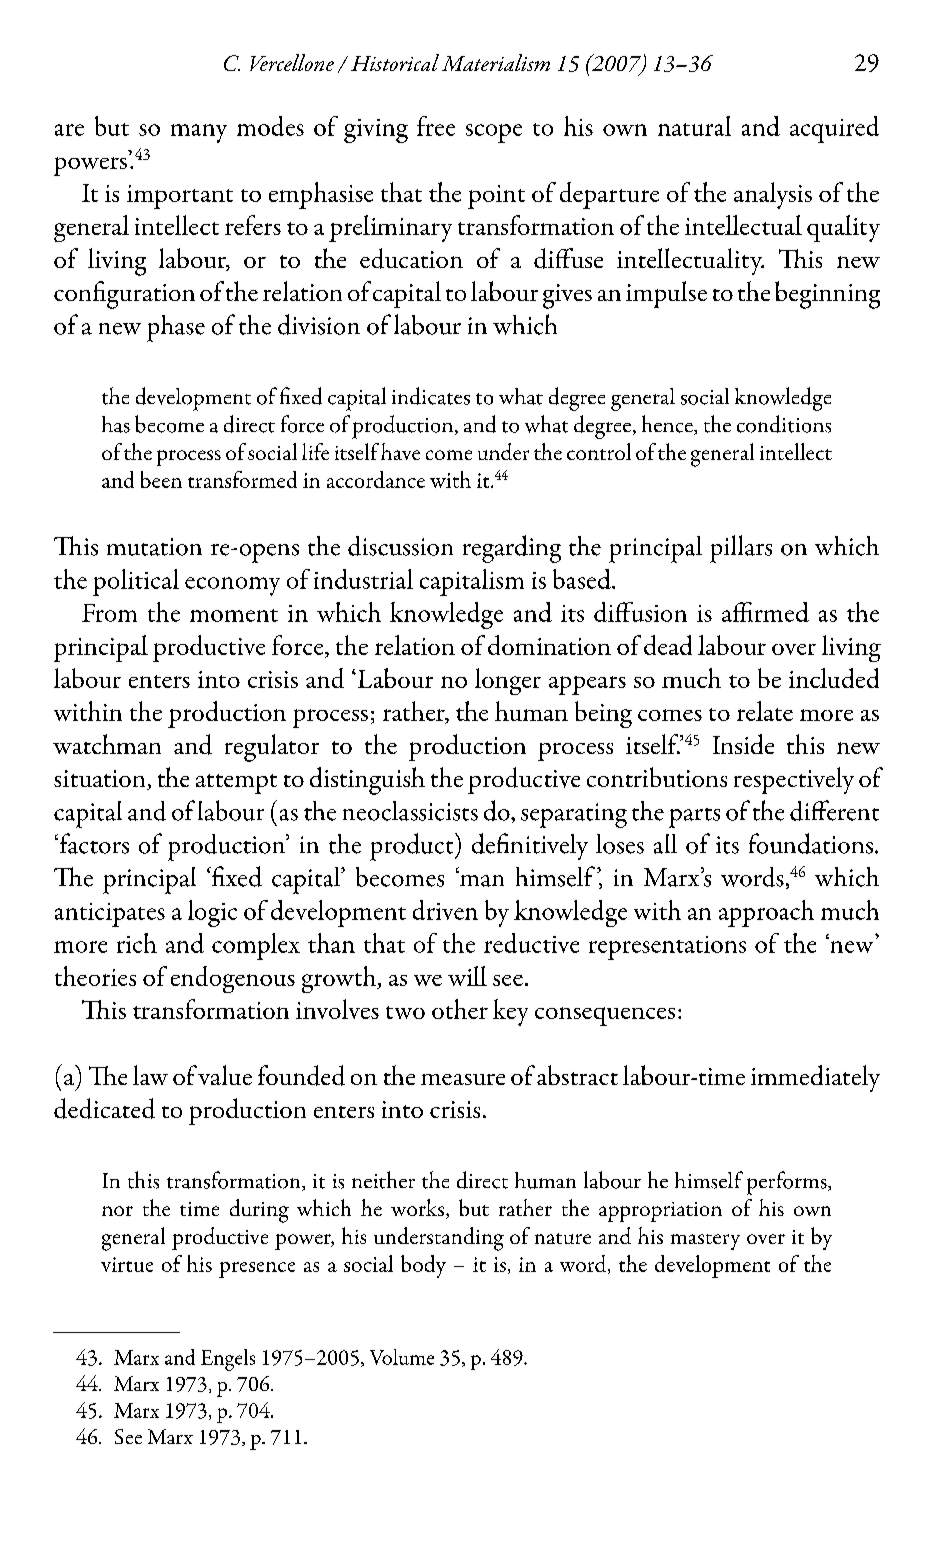  What do you see at coordinates (436, 126) in the image?
I see `free` at bounding box center [436, 126].
